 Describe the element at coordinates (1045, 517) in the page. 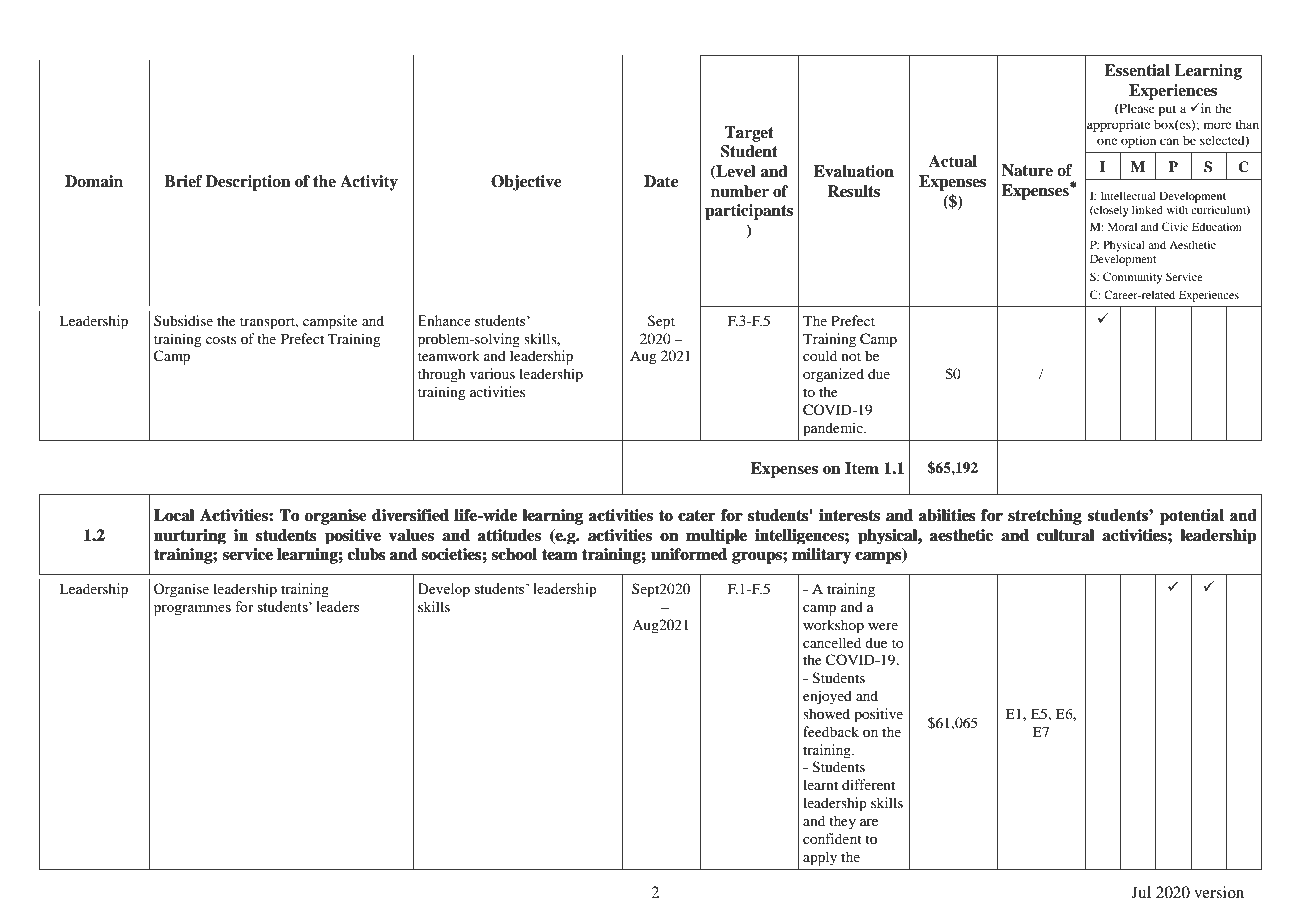

I see `stretching` at that location.
